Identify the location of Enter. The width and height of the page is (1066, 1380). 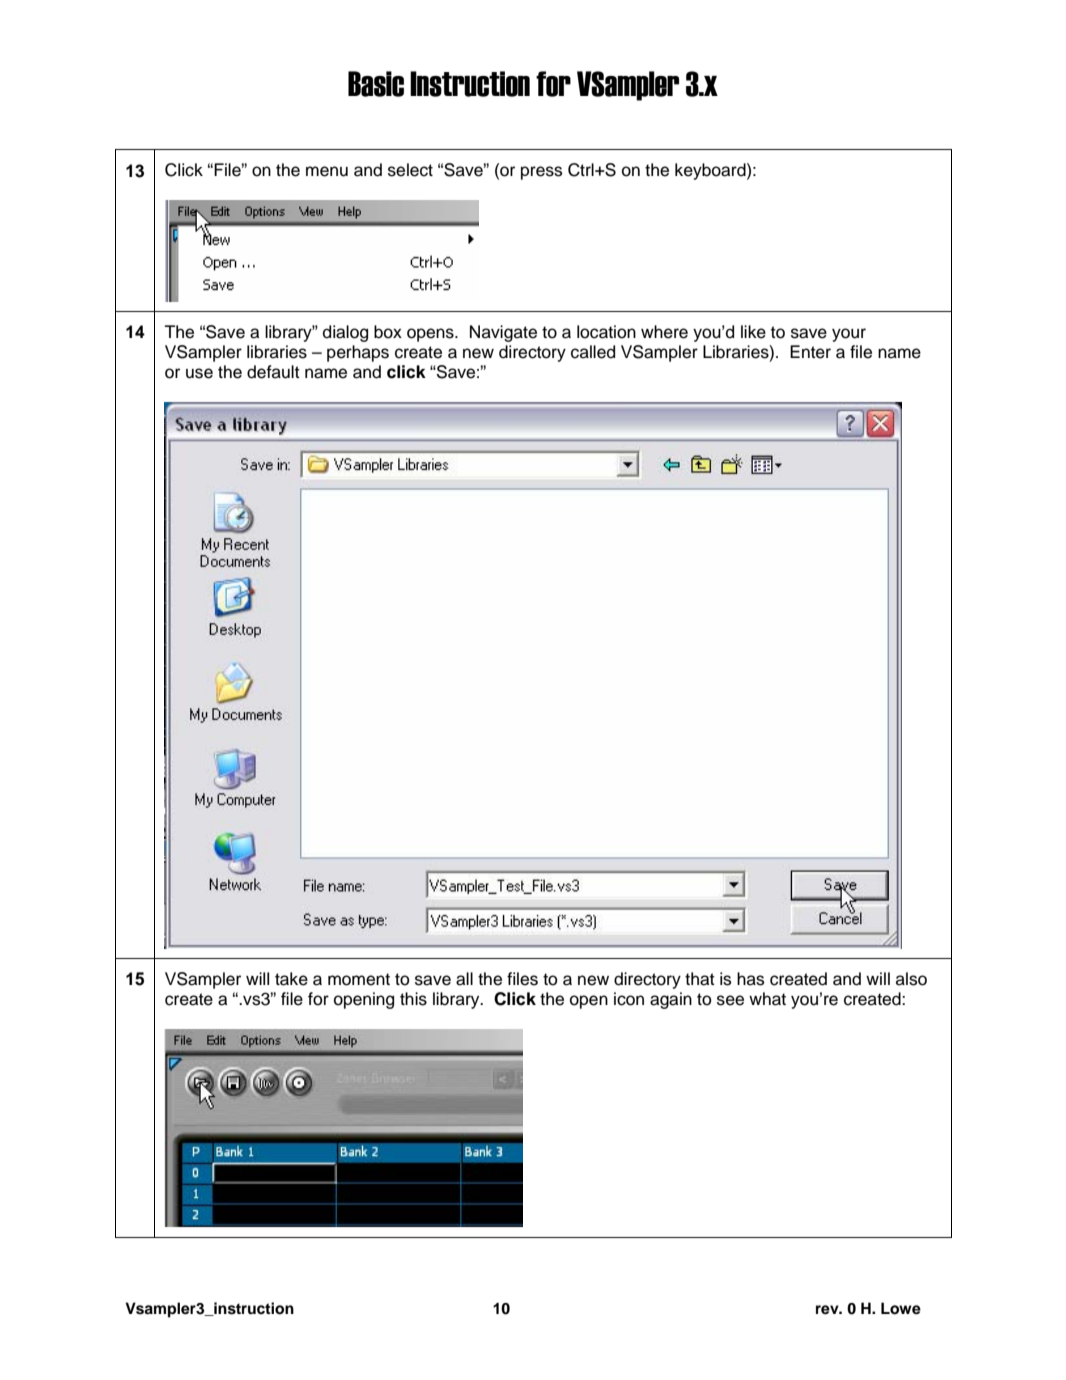
(810, 352).
